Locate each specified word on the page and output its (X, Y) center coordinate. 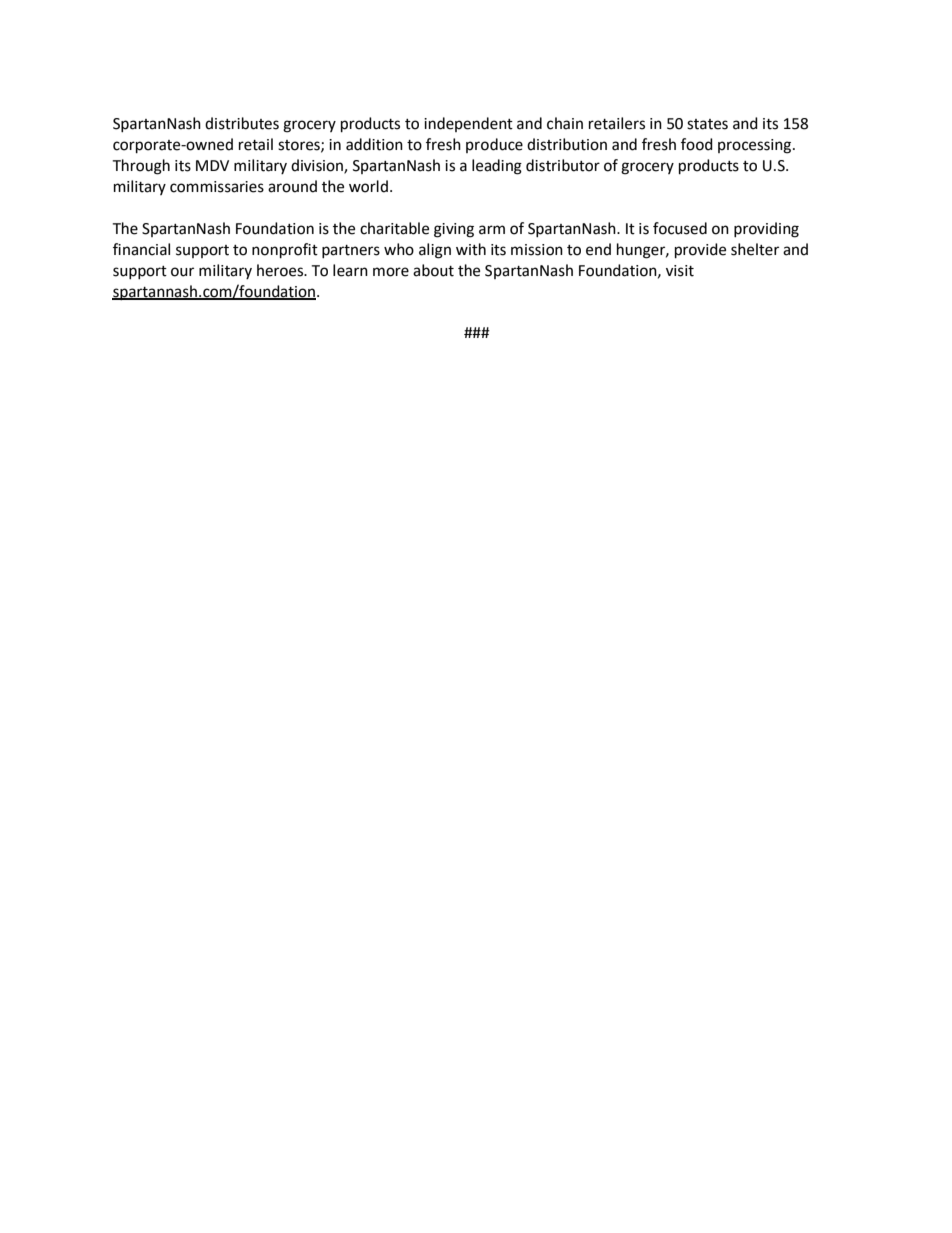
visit (680, 271)
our (182, 272)
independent (468, 124)
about (433, 270)
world (368, 186)
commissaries (217, 187)
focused (680, 228)
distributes (242, 123)
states (707, 124)
